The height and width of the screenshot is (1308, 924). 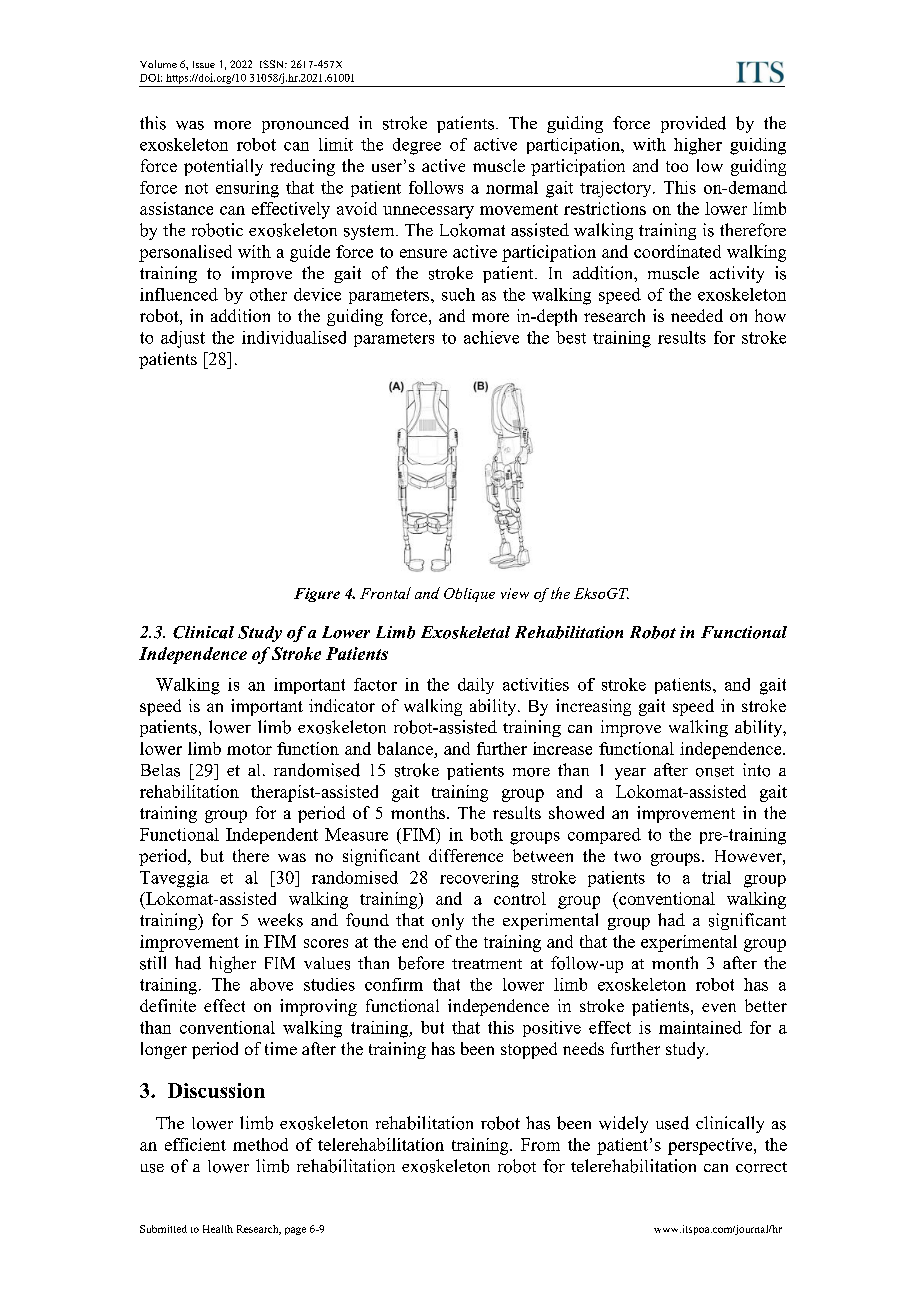 I want to click on adjust, so click(x=183, y=339).
